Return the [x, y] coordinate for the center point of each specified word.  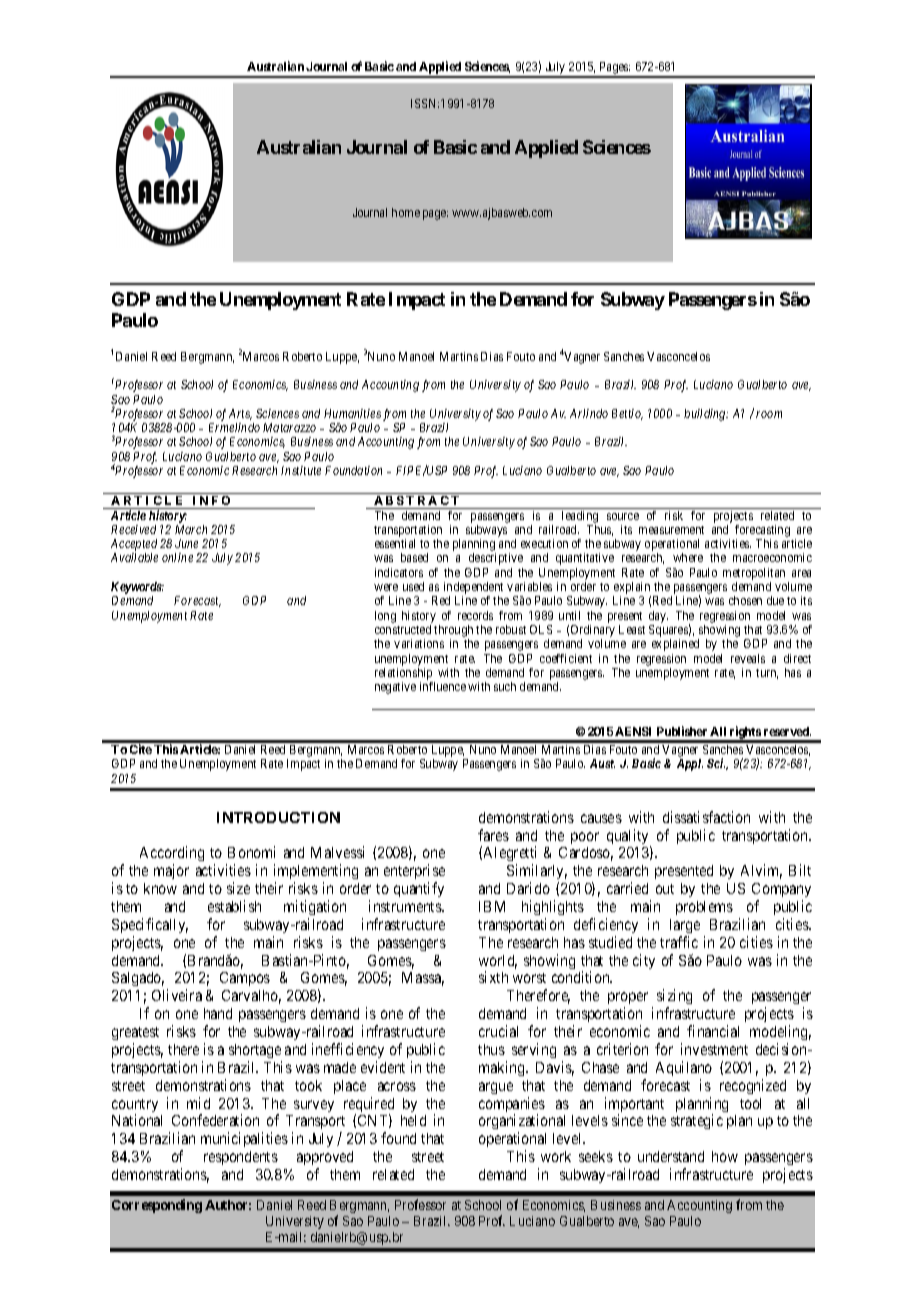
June [186, 543]
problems [704, 908]
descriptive [496, 559]
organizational [522, 1123]
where [688, 557]
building [706, 415]
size [238, 888]
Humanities [352, 413]
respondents [241, 1158]
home [406, 212]
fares [493, 835]
